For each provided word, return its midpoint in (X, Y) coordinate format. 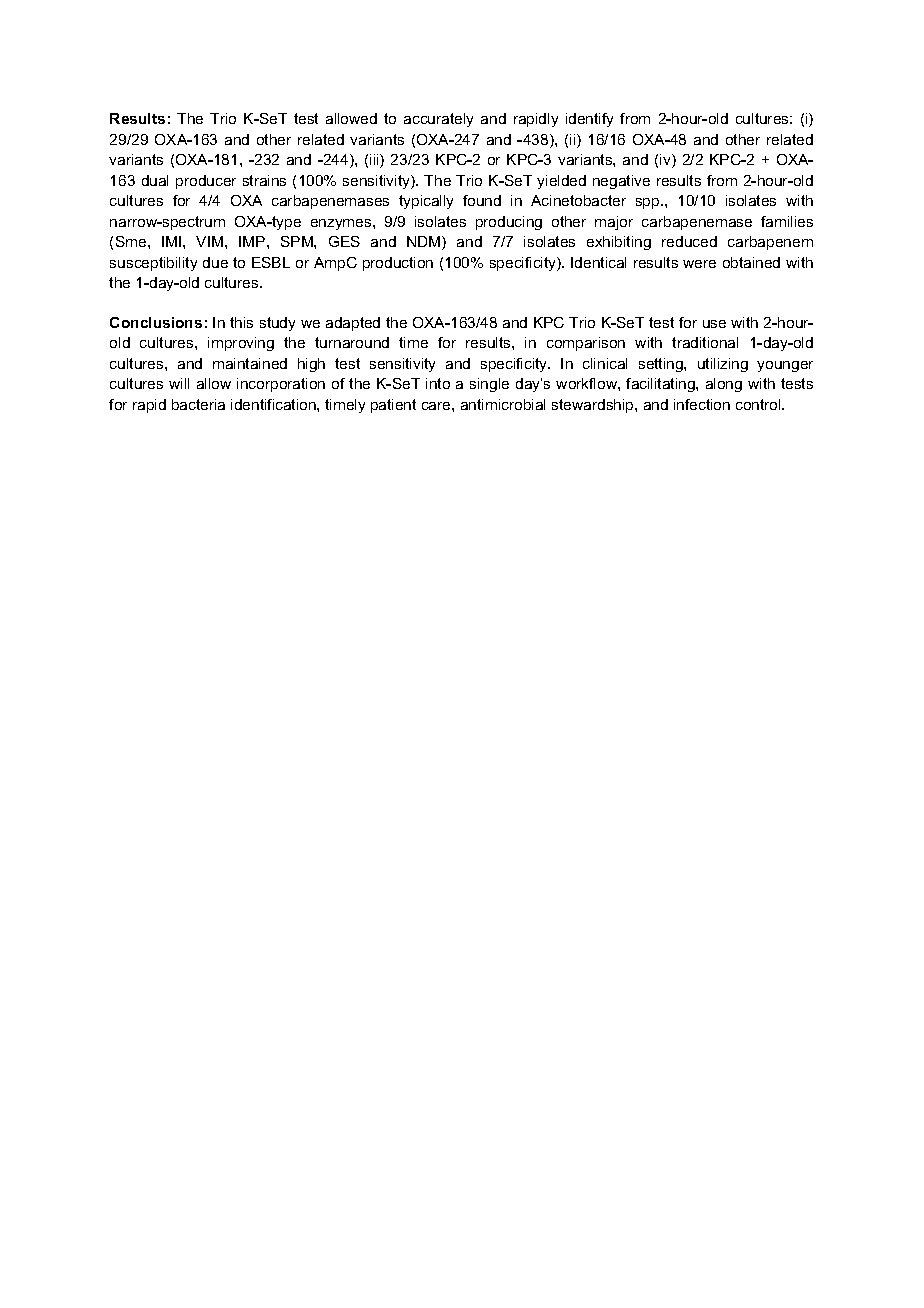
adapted (353, 324)
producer (206, 182)
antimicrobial (503, 404)
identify (589, 120)
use (714, 324)
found (482, 200)
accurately (438, 120)
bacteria (198, 404)
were (699, 264)
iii (375, 161)
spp (649, 203)
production (398, 264)
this (241, 322)
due (215, 262)
